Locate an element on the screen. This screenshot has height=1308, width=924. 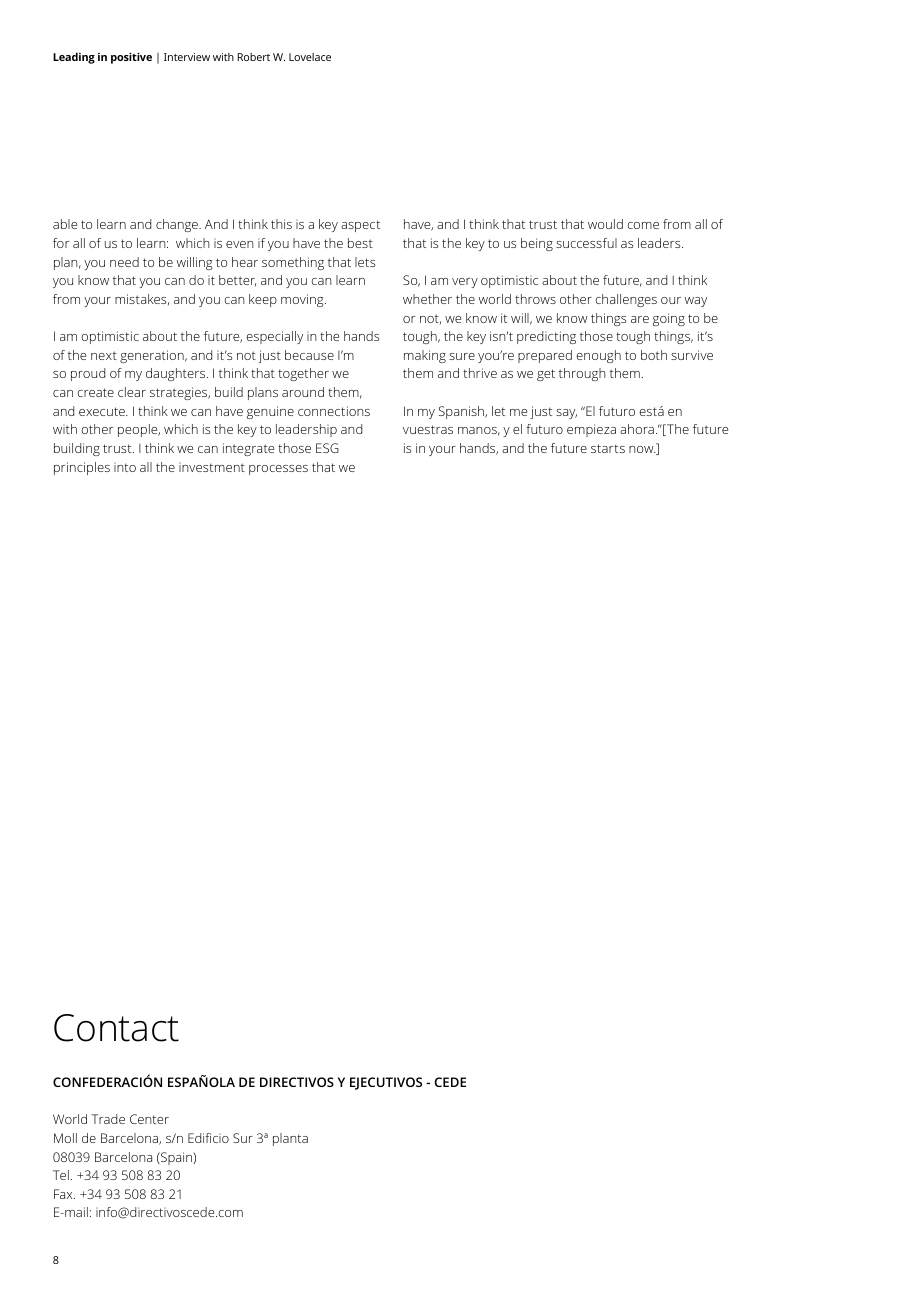
into is located at coordinates (125, 467).
